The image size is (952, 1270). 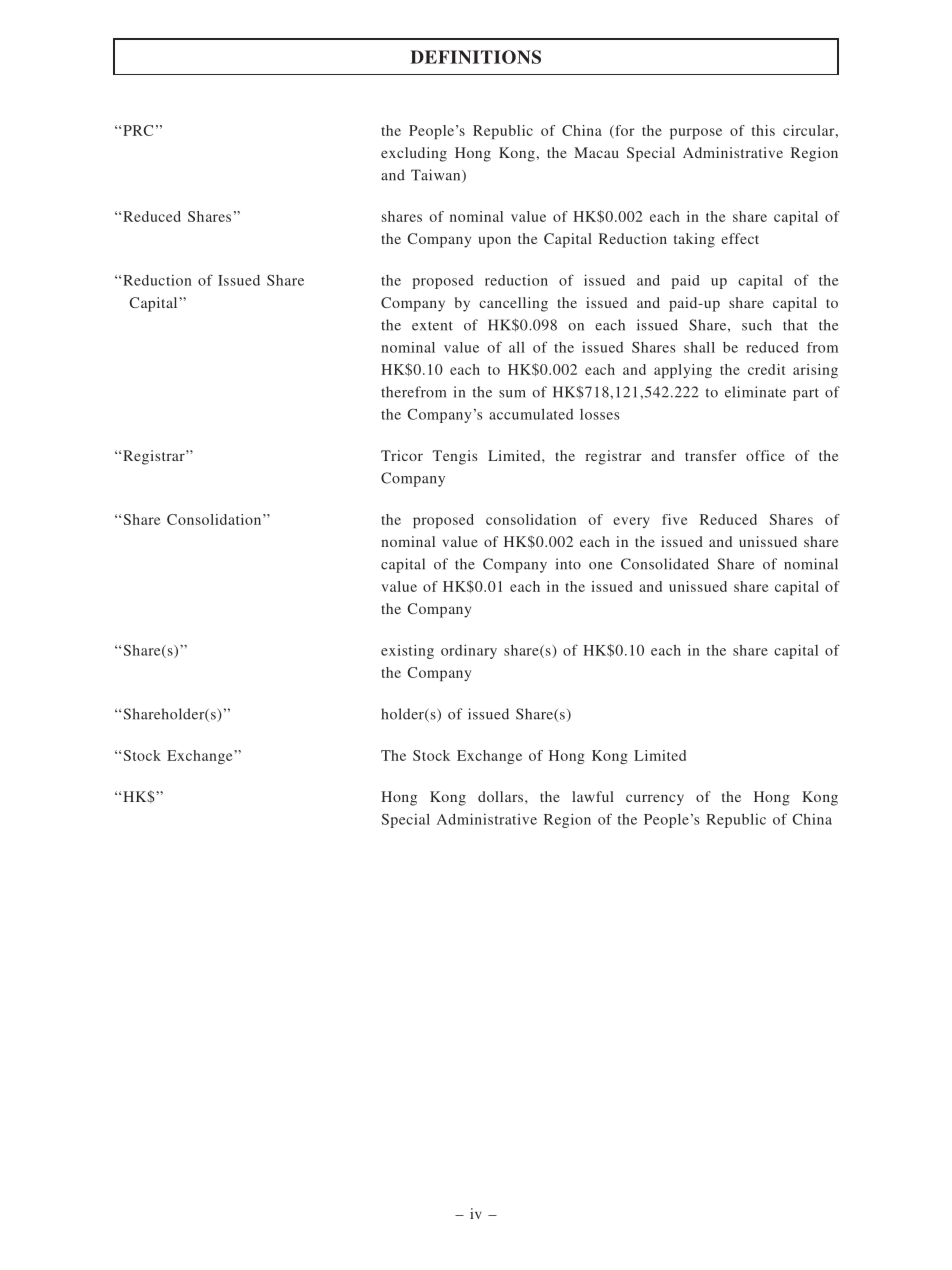 I want to click on currency, so click(x=655, y=800).
